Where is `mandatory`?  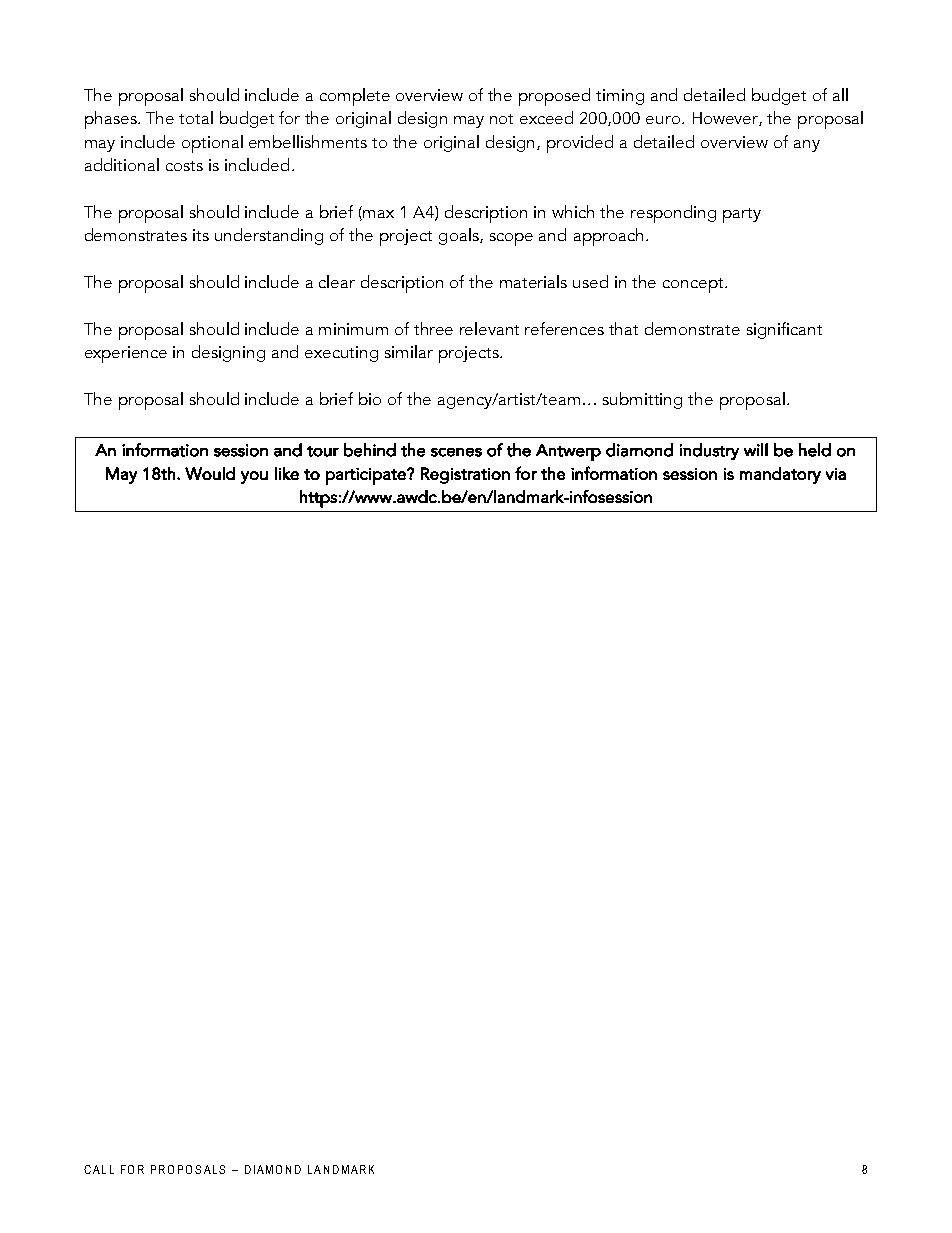
mandatory is located at coordinates (780, 475).
